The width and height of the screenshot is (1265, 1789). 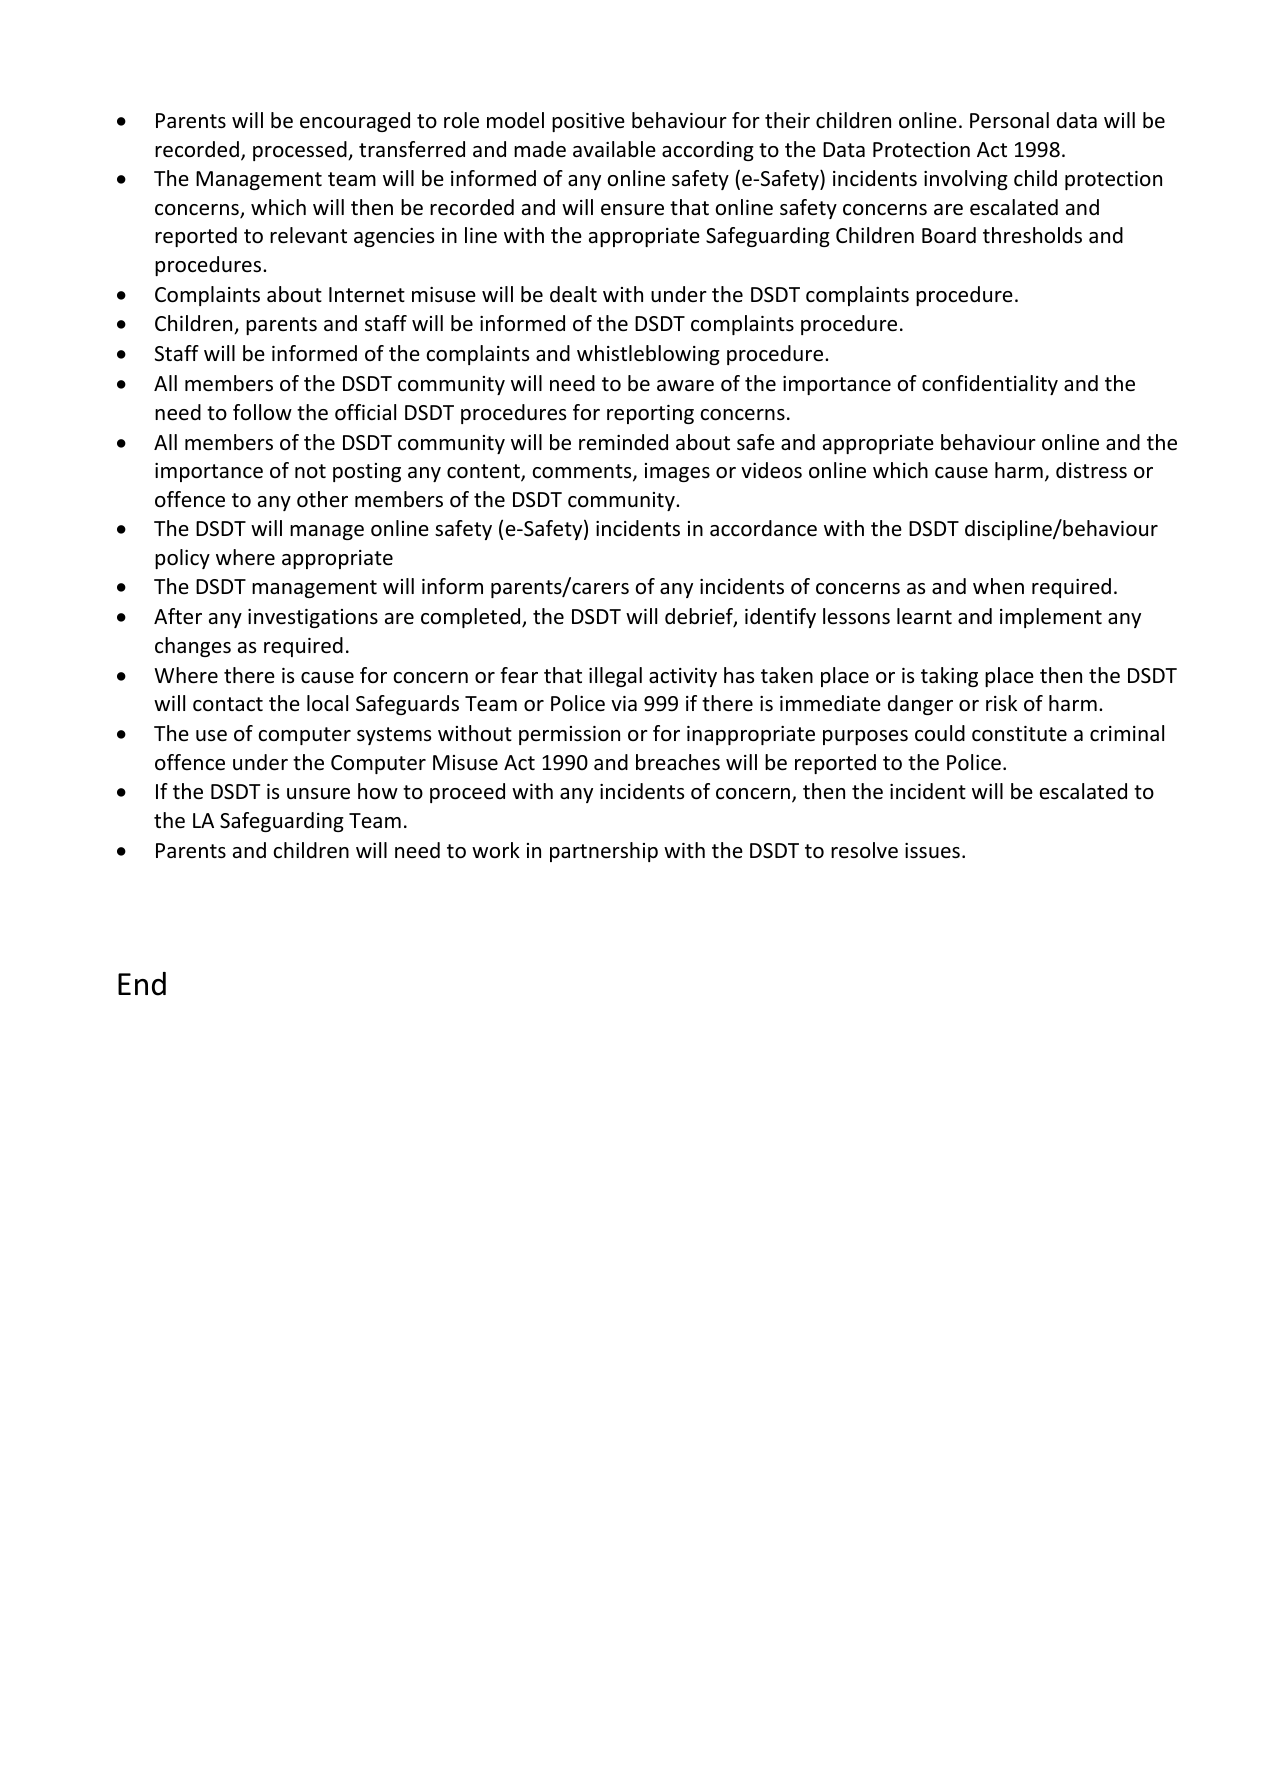 What do you see at coordinates (228, 704) in the screenshot?
I see `contact` at bounding box center [228, 704].
